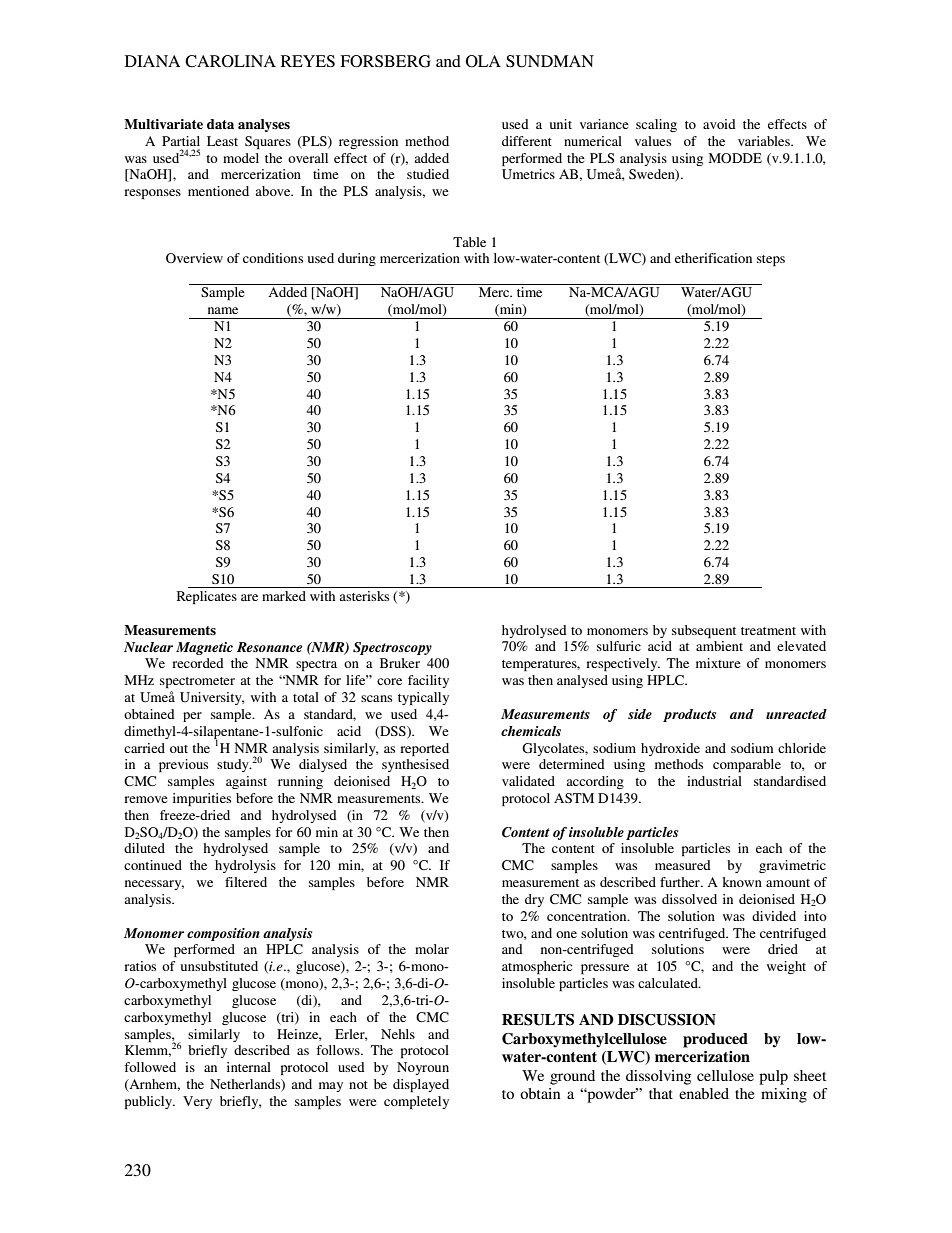  I want to click on different, so click(527, 141).
